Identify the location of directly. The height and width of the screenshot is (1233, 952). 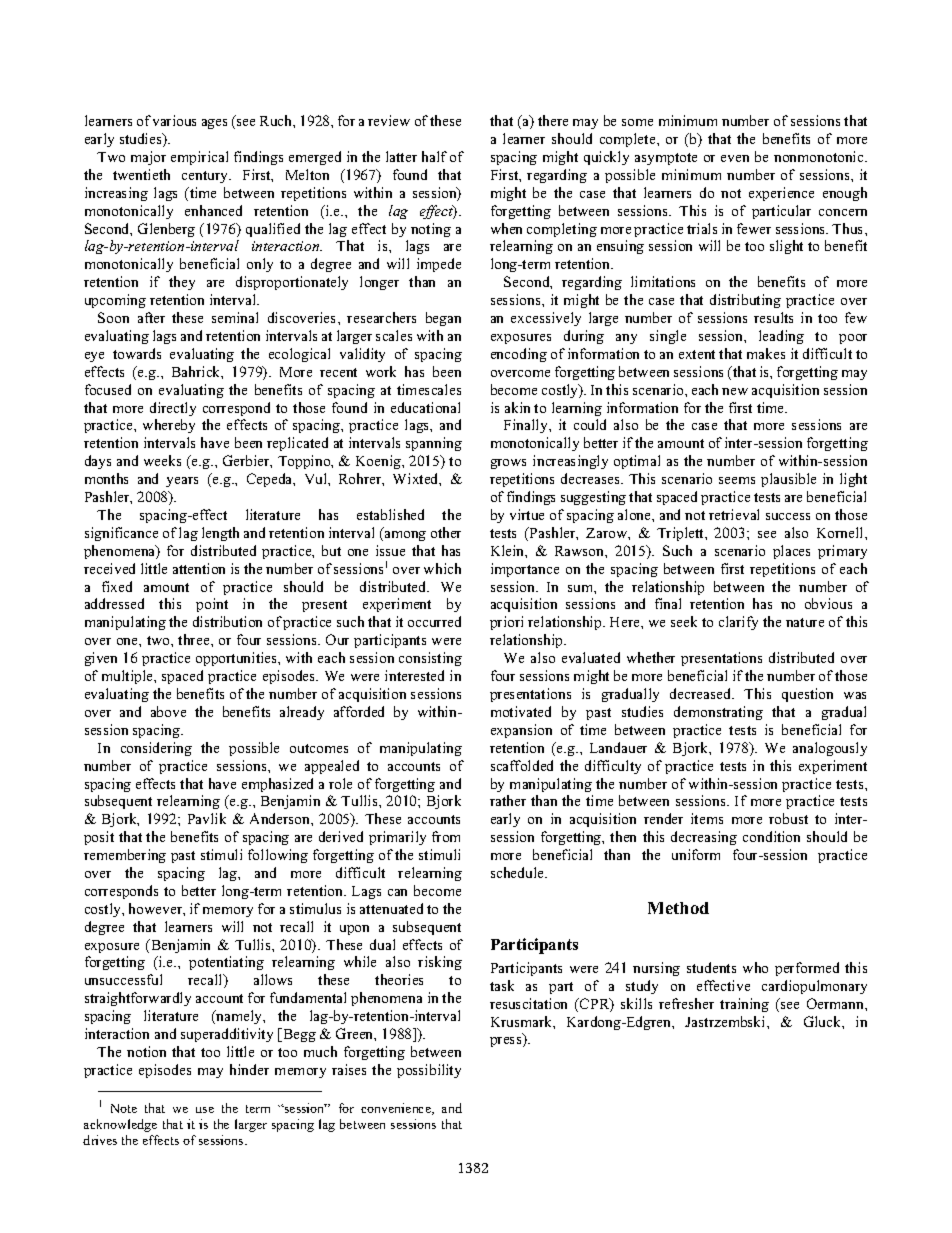
(173, 409).
